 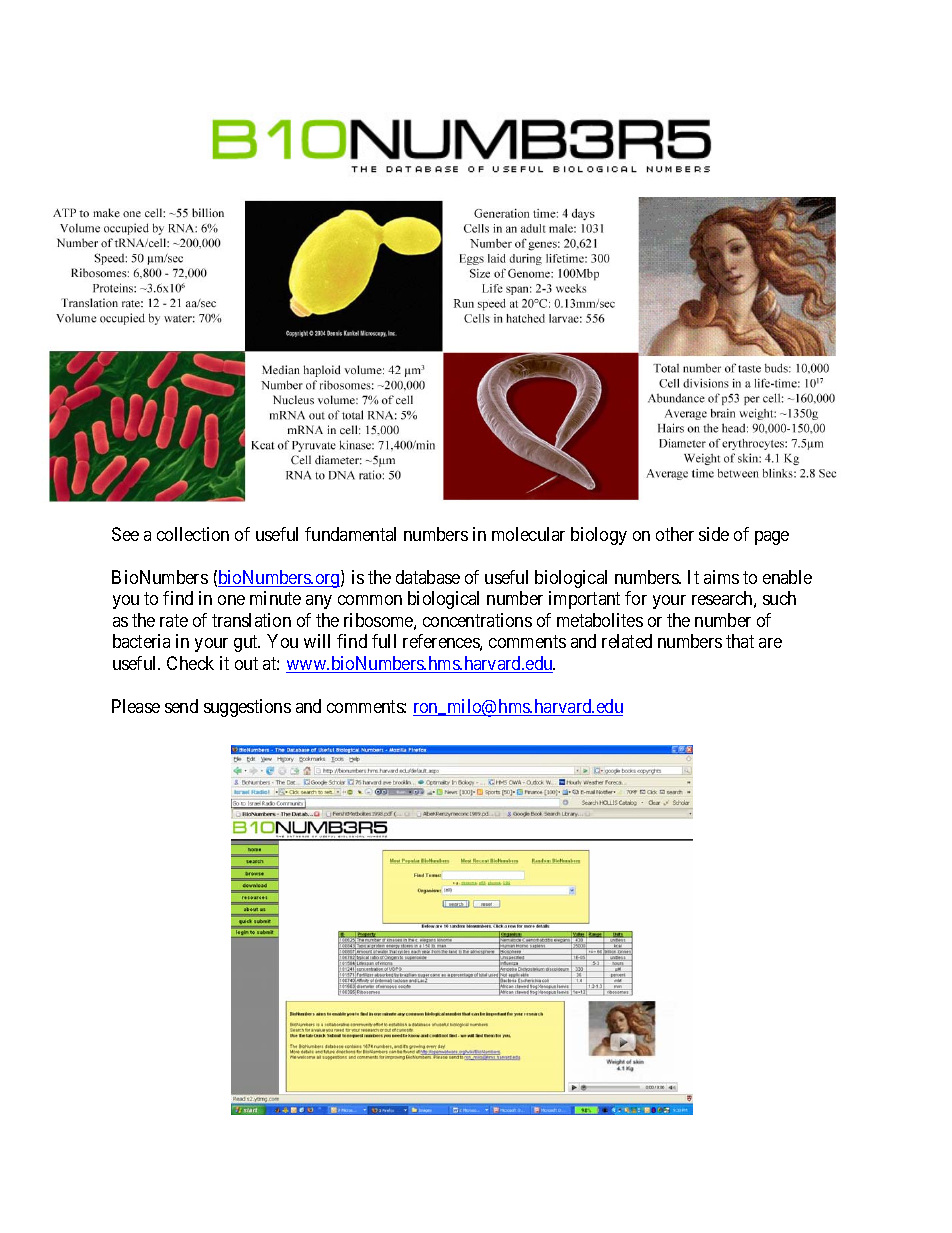 I want to click on Check, so click(x=190, y=663).
